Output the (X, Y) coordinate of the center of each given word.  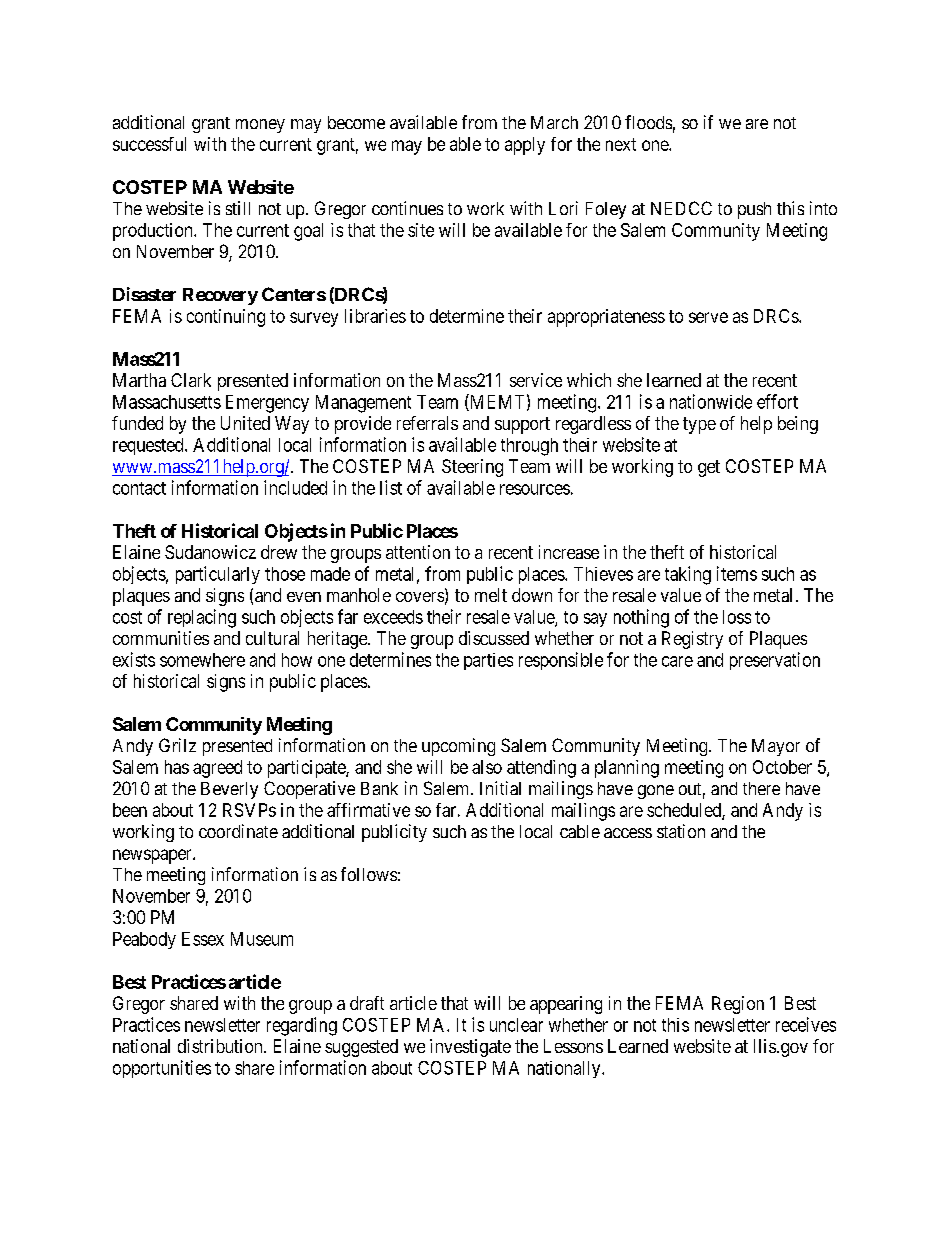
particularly (218, 575)
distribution (221, 1046)
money (260, 126)
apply (525, 146)
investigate (470, 1048)
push (754, 210)
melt (491, 595)
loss (737, 617)
